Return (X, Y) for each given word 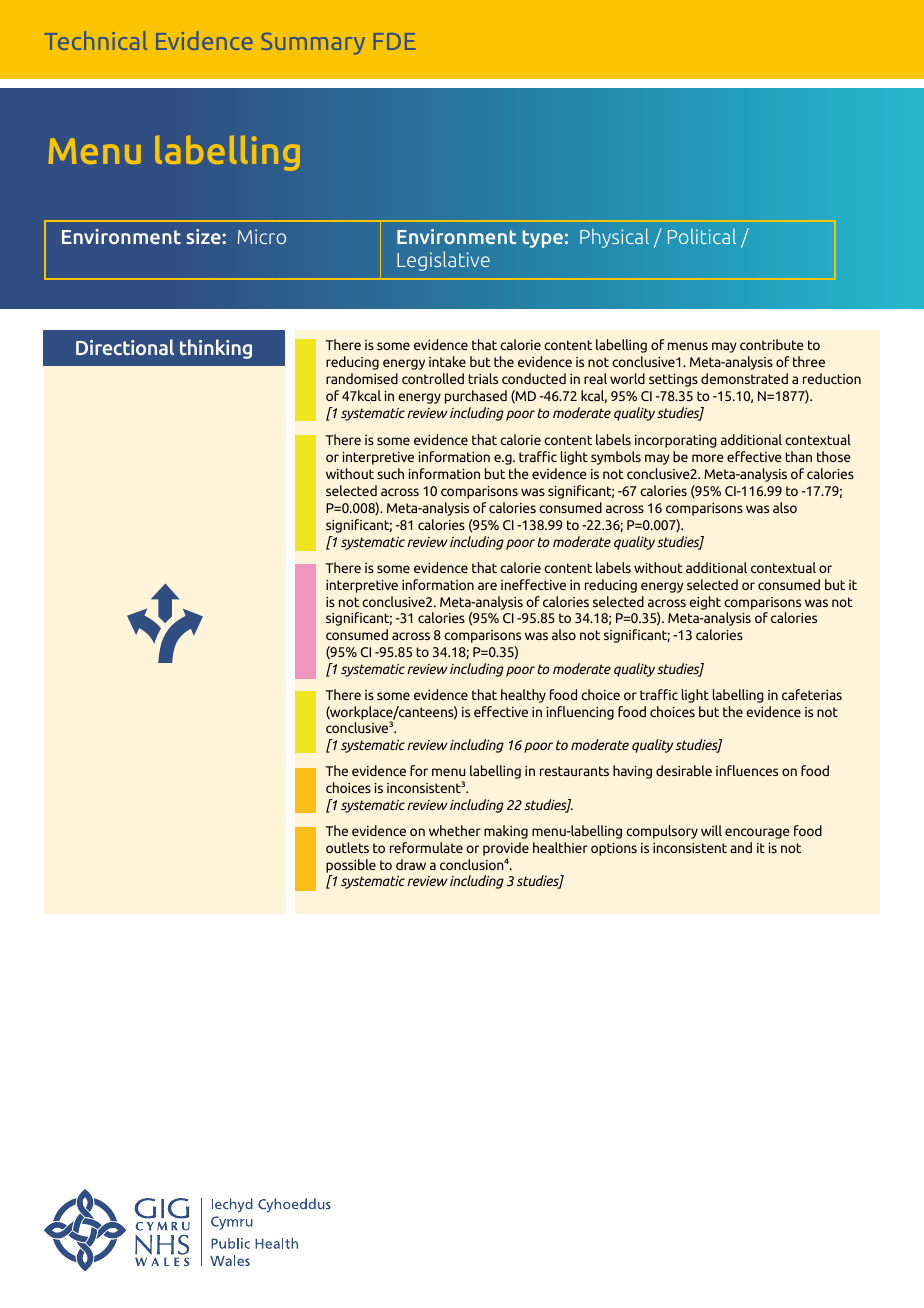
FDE (394, 41)
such (390, 473)
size (204, 236)
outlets (347, 847)
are (487, 586)
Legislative (443, 261)
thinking (216, 349)
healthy (523, 696)
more (708, 458)
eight (705, 603)
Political (702, 236)
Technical (96, 40)
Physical (614, 238)
